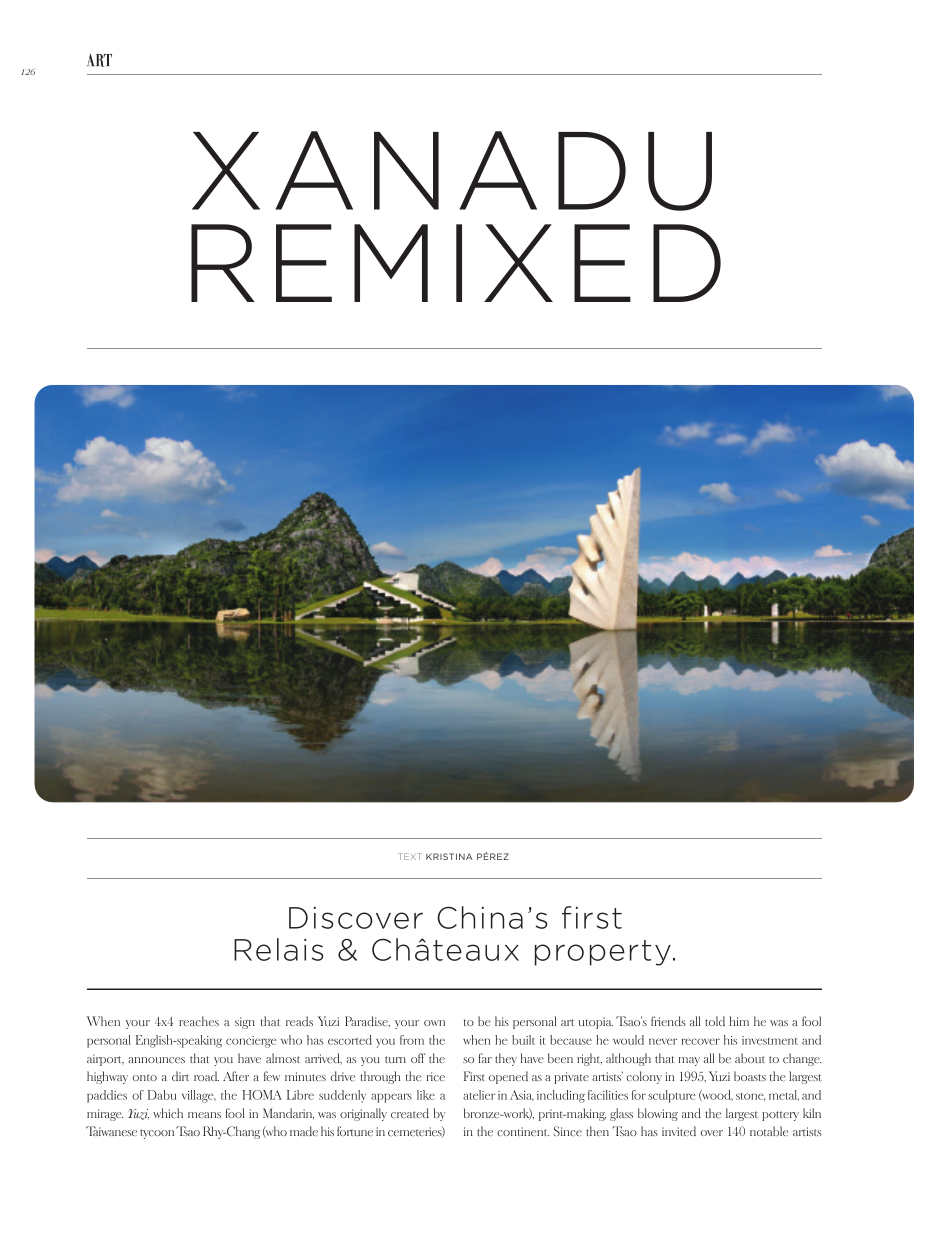 Image resolution: width=952 pixels, height=1234 pixels. I want to click on friends, so click(668, 1021).
